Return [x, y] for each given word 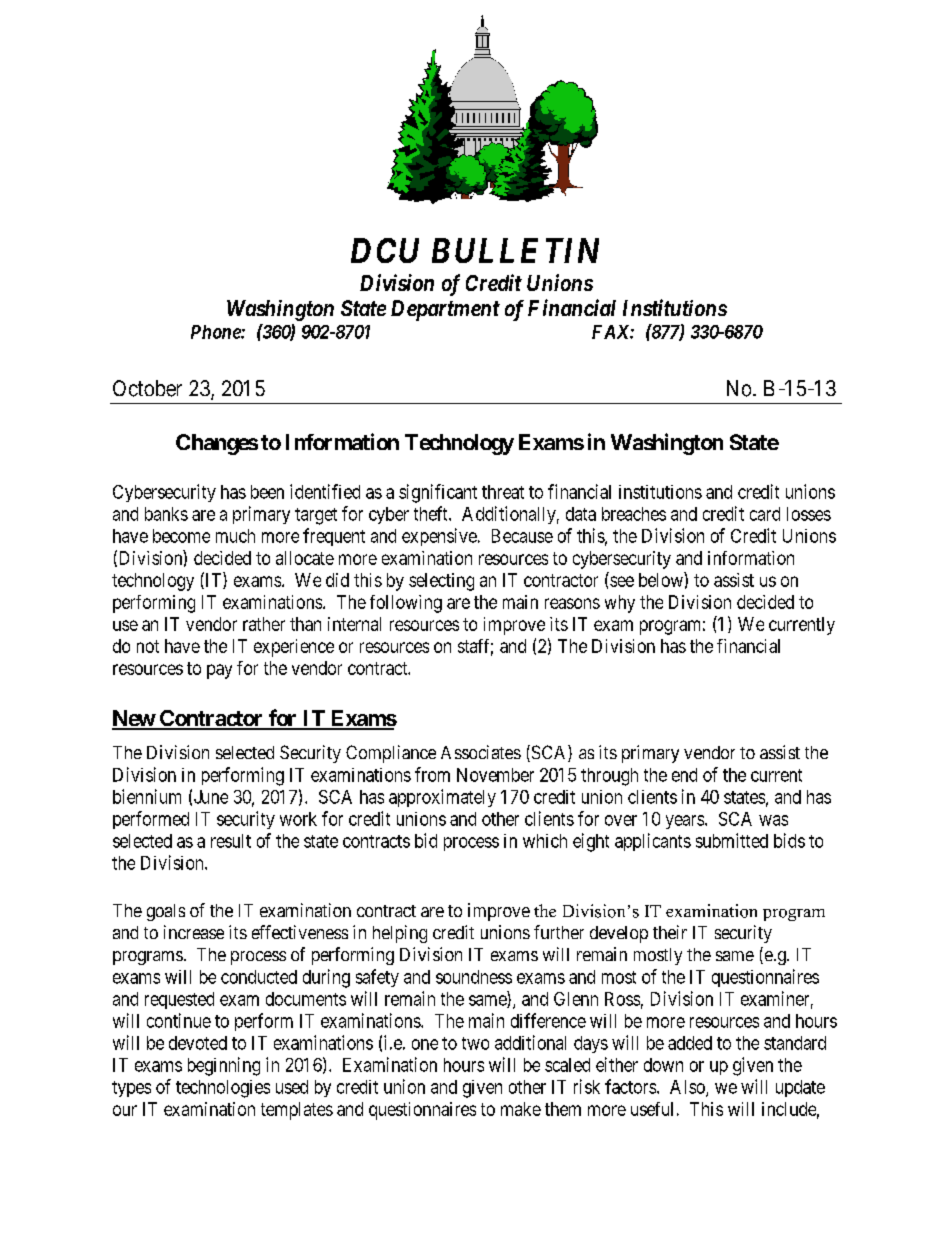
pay [219, 671]
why [620, 604]
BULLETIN [515, 250]
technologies [223, 1089]
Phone [216, 332]
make [521, 1109]
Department [445, 310]
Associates [481, 752]
